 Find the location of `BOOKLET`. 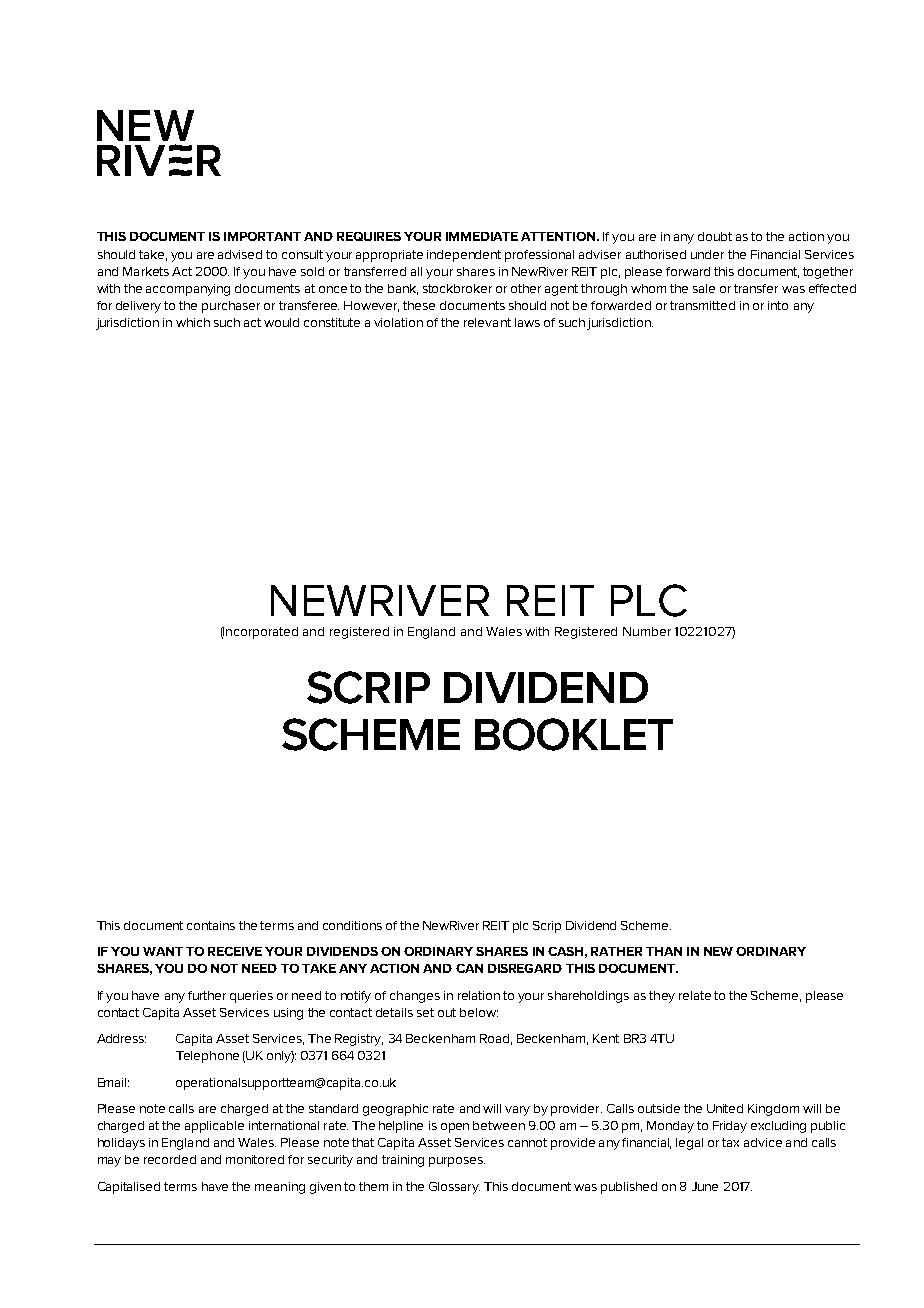

BOOKLET is located at coordinates (574, 734).
